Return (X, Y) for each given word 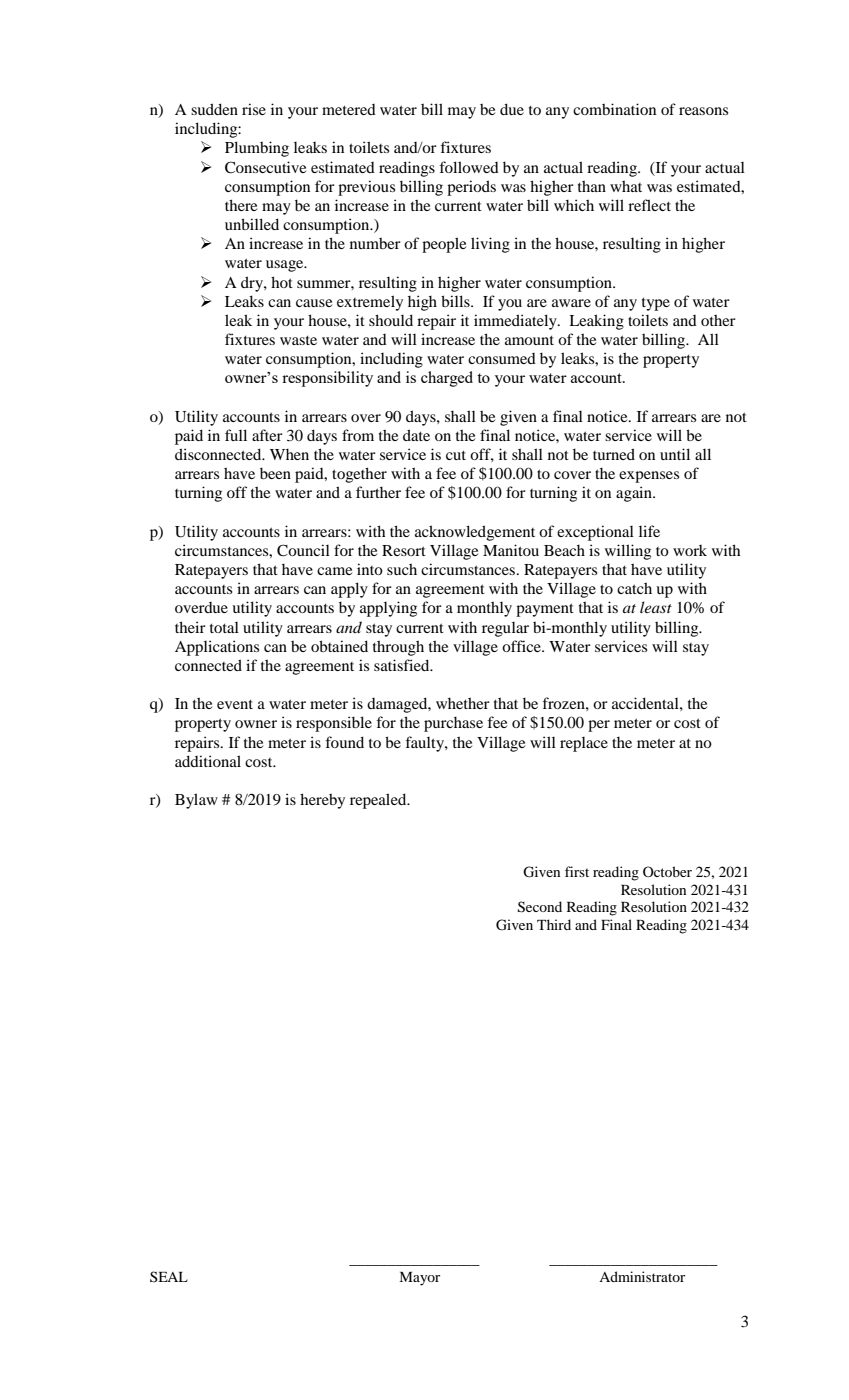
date (416, 435)
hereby (322, 801)
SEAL (169, 1276)
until (675, 454)
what (626, 186)
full (236, 435)
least (656, 607)
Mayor (419, 1279)
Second (540, 907)
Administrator (642, 1276)
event (235, 704)
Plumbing (257, 149)
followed (469, 167)
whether (463, 703)
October (667, 871)
